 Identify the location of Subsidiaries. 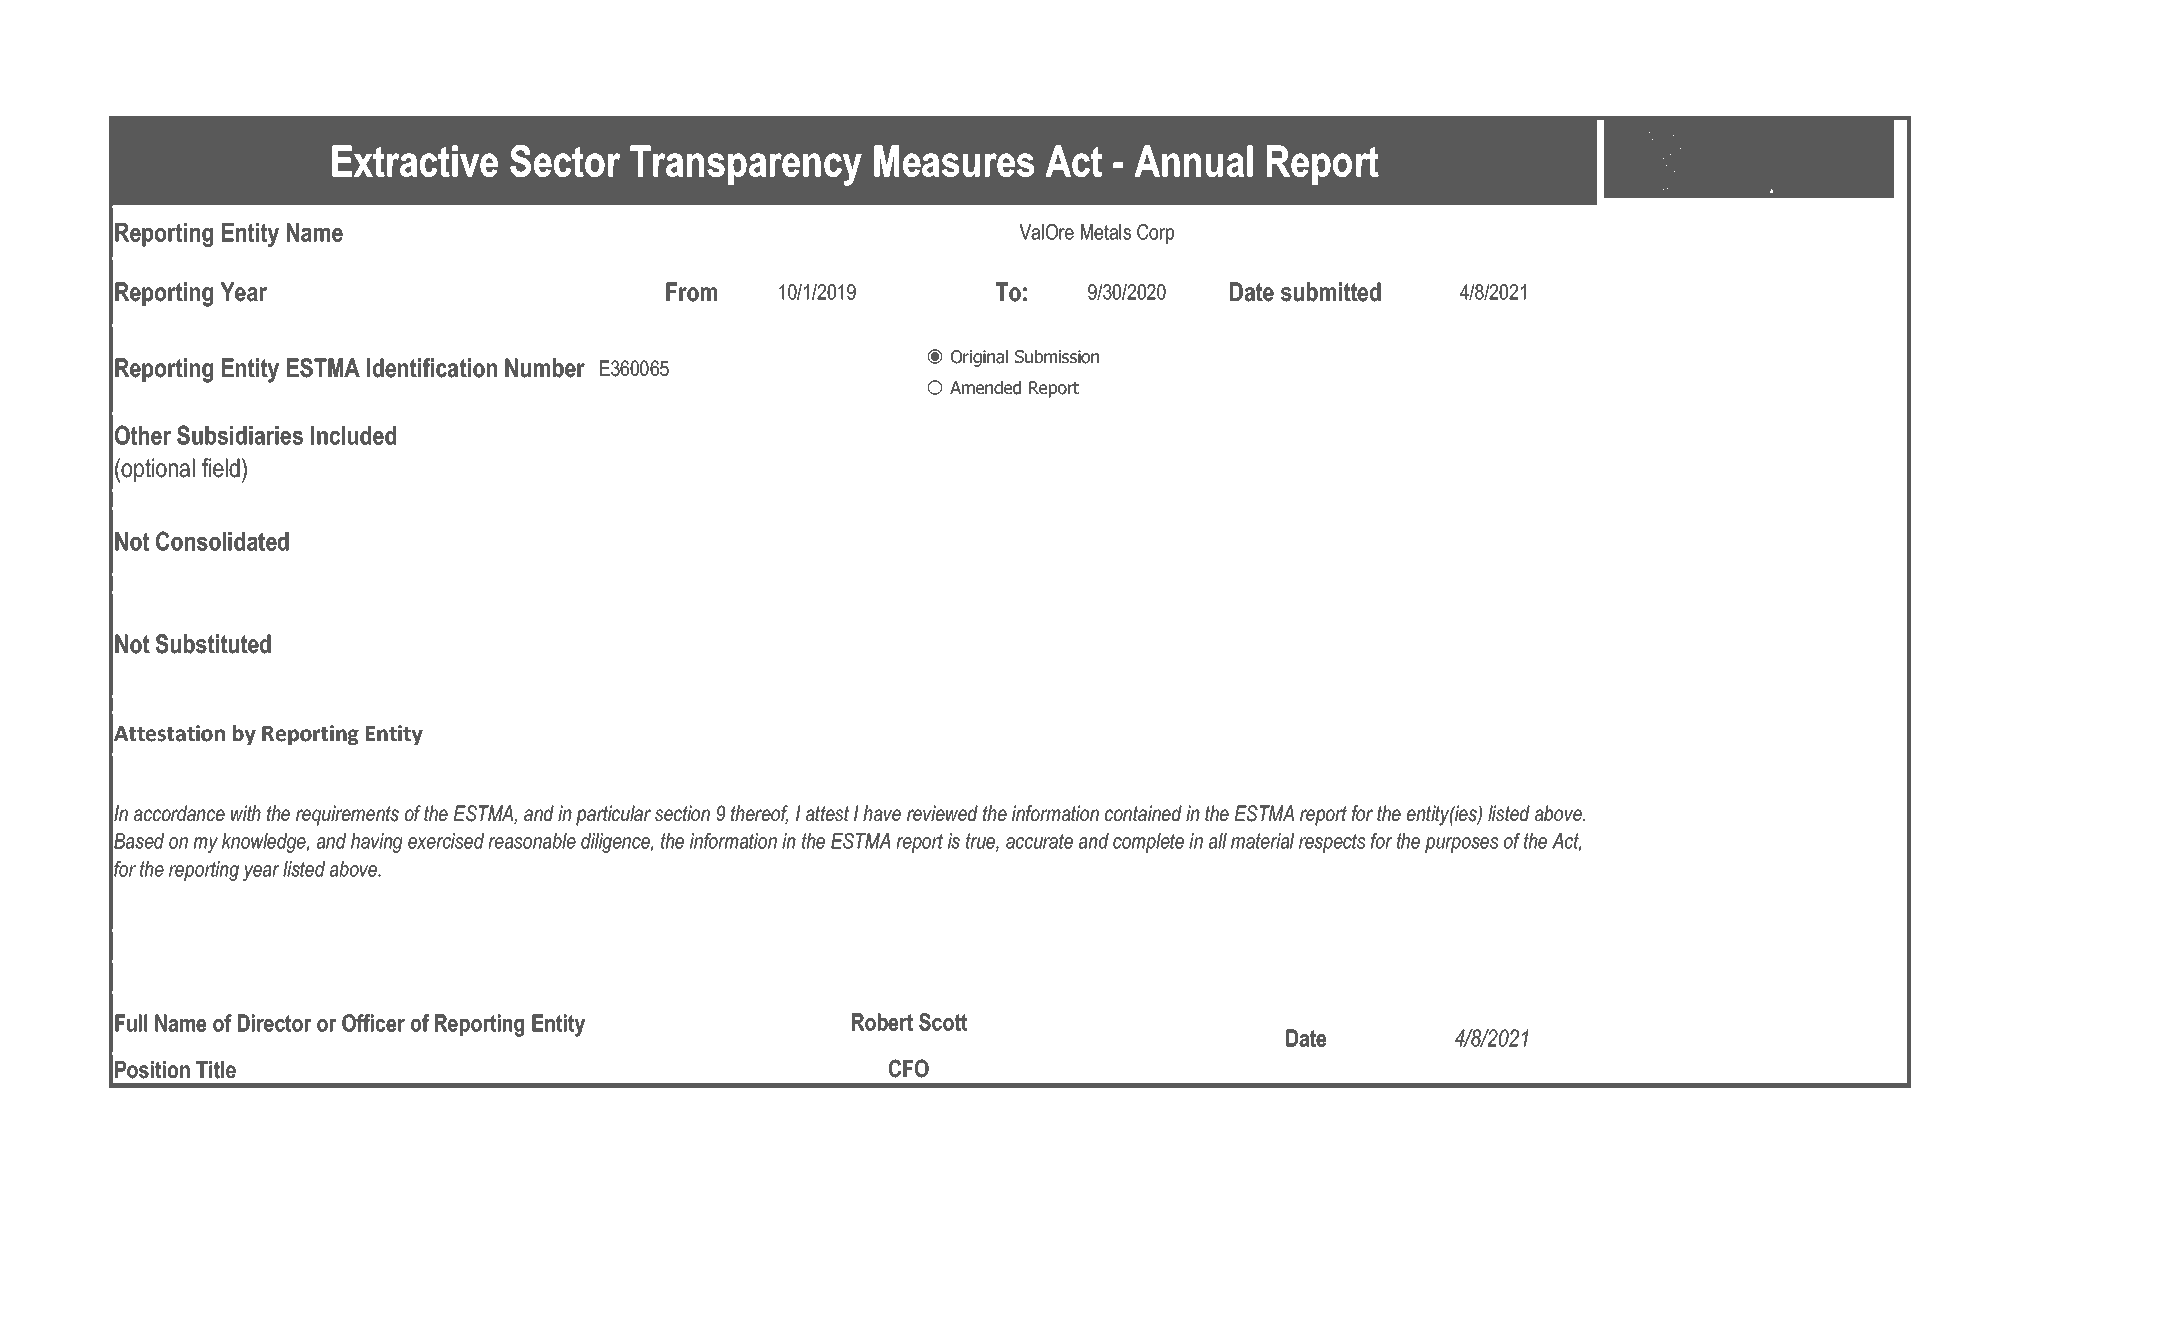
(240, 435).
